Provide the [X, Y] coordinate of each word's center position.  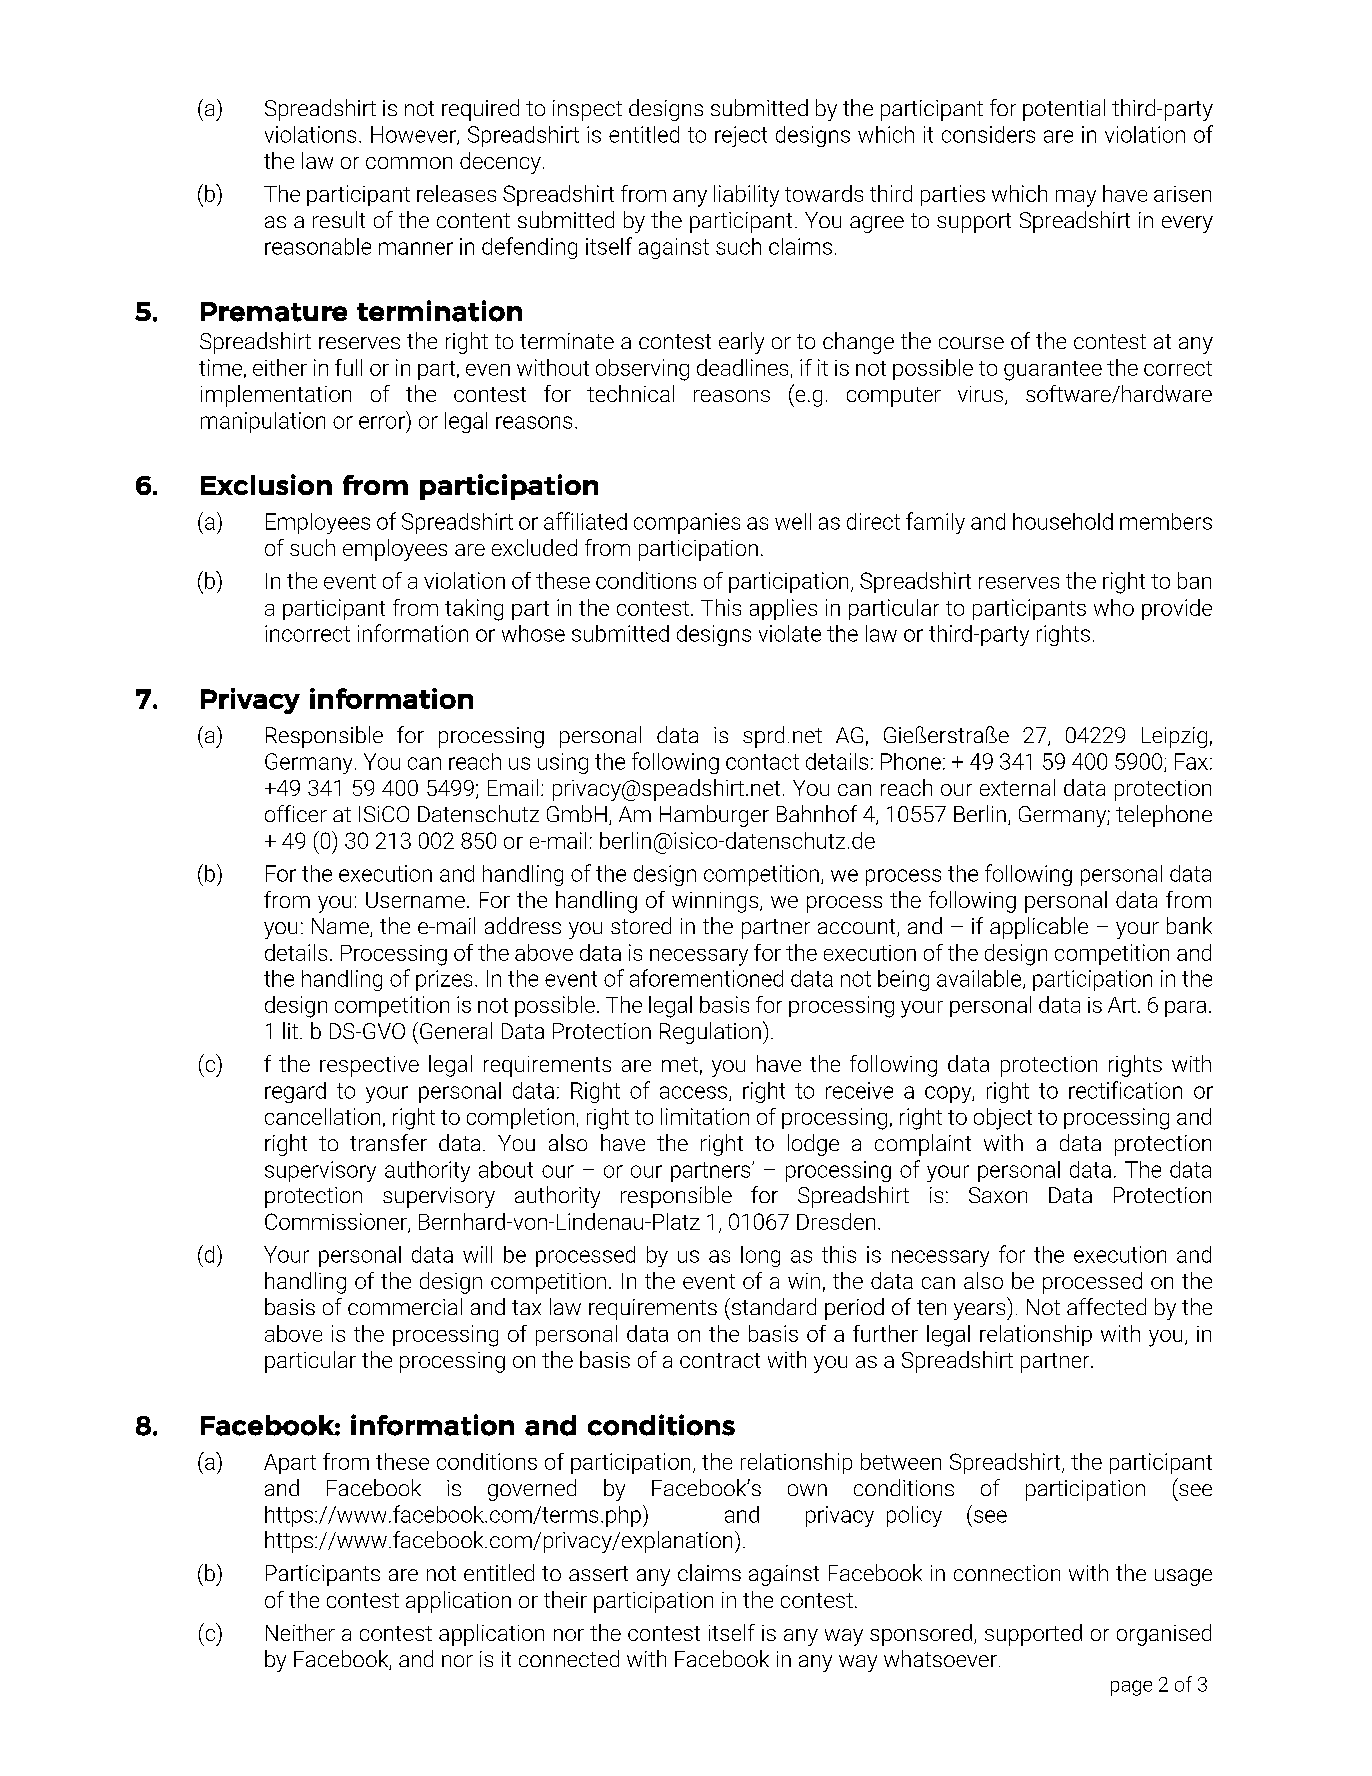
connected [569, 1658]
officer [296, 813]
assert [598, 1573]
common [409, 163]
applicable [1039, 928]
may [1076, 198]
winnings [716, 902]
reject [741, 136]
